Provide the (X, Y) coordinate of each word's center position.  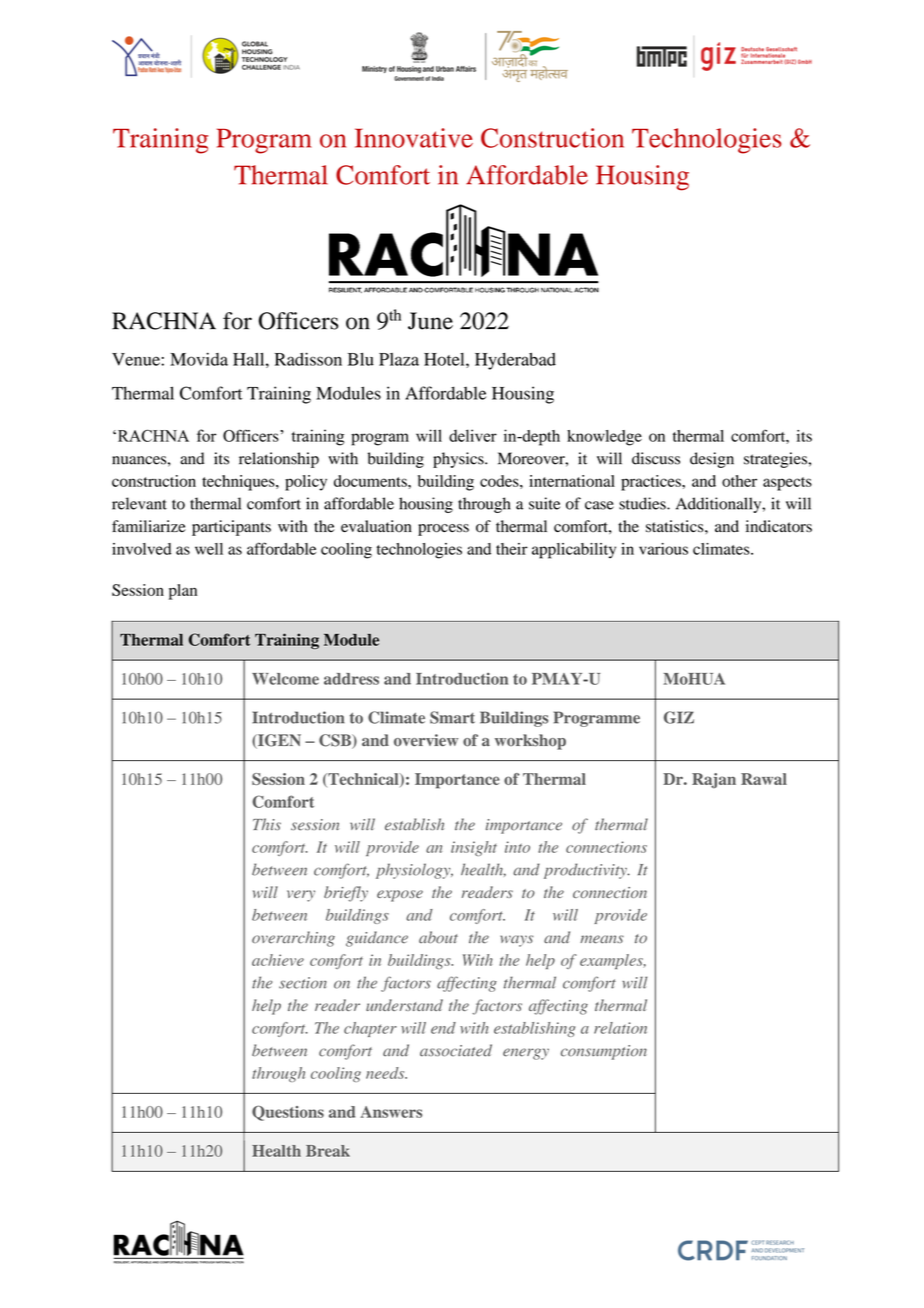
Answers (391, 1112)
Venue (137, 359)
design (712, 460)
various (663, 549)
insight (474, 848)
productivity (586, 871)
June (430, 321)
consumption (604, 1052)
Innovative (414, 138)
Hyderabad (515, 361)
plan (183, 592)
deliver (473, 435)
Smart (452, 717)
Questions (288, 1113)
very (301, 896)
